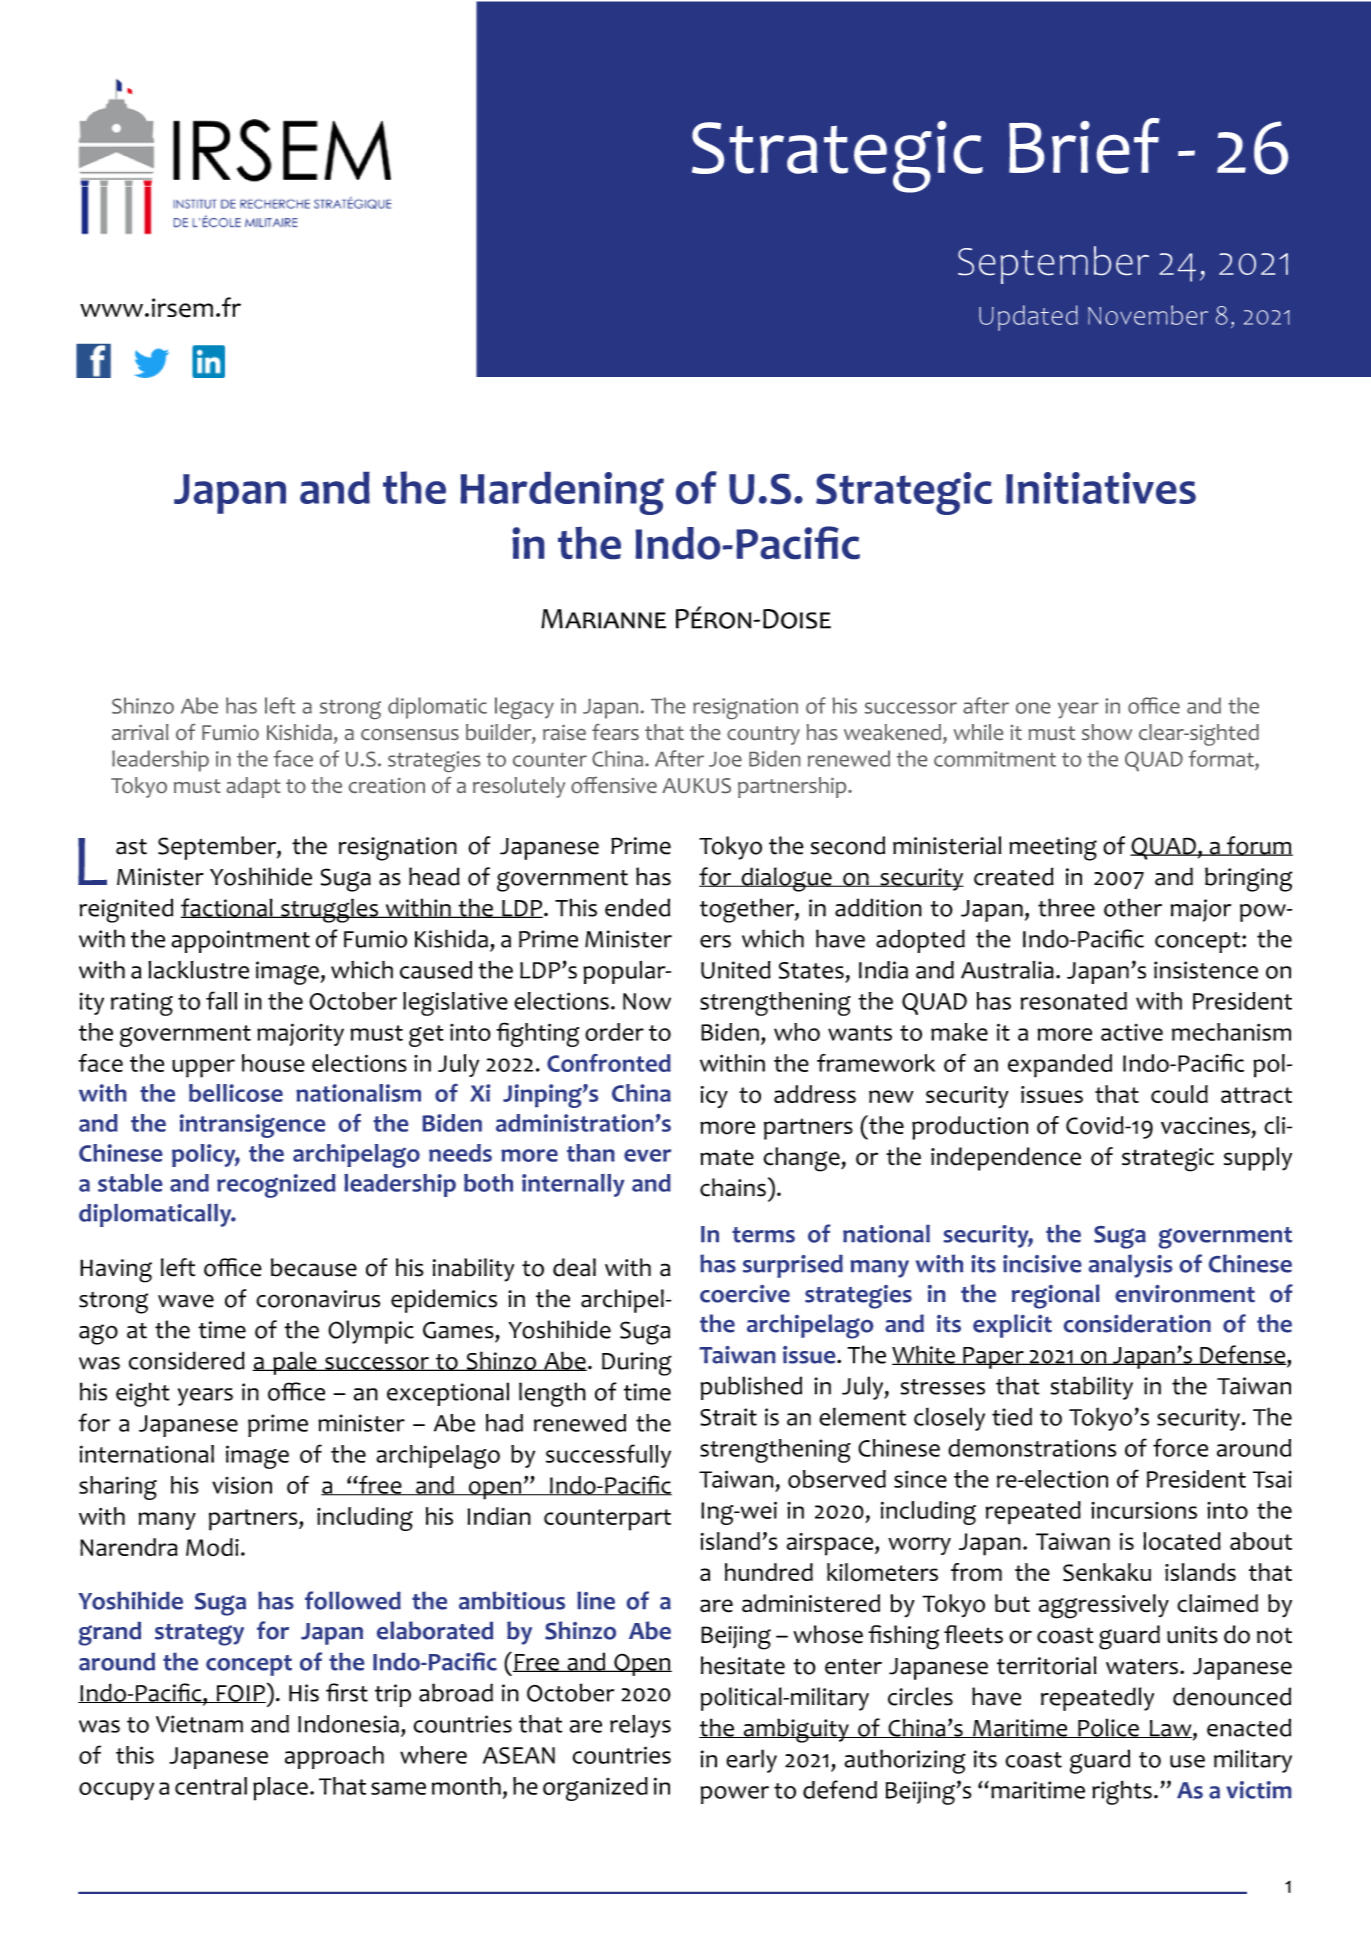  What do you see at coordinates (1130, 1266) in the page?
I see `analysis` at bounding box center [1130, 1266].
